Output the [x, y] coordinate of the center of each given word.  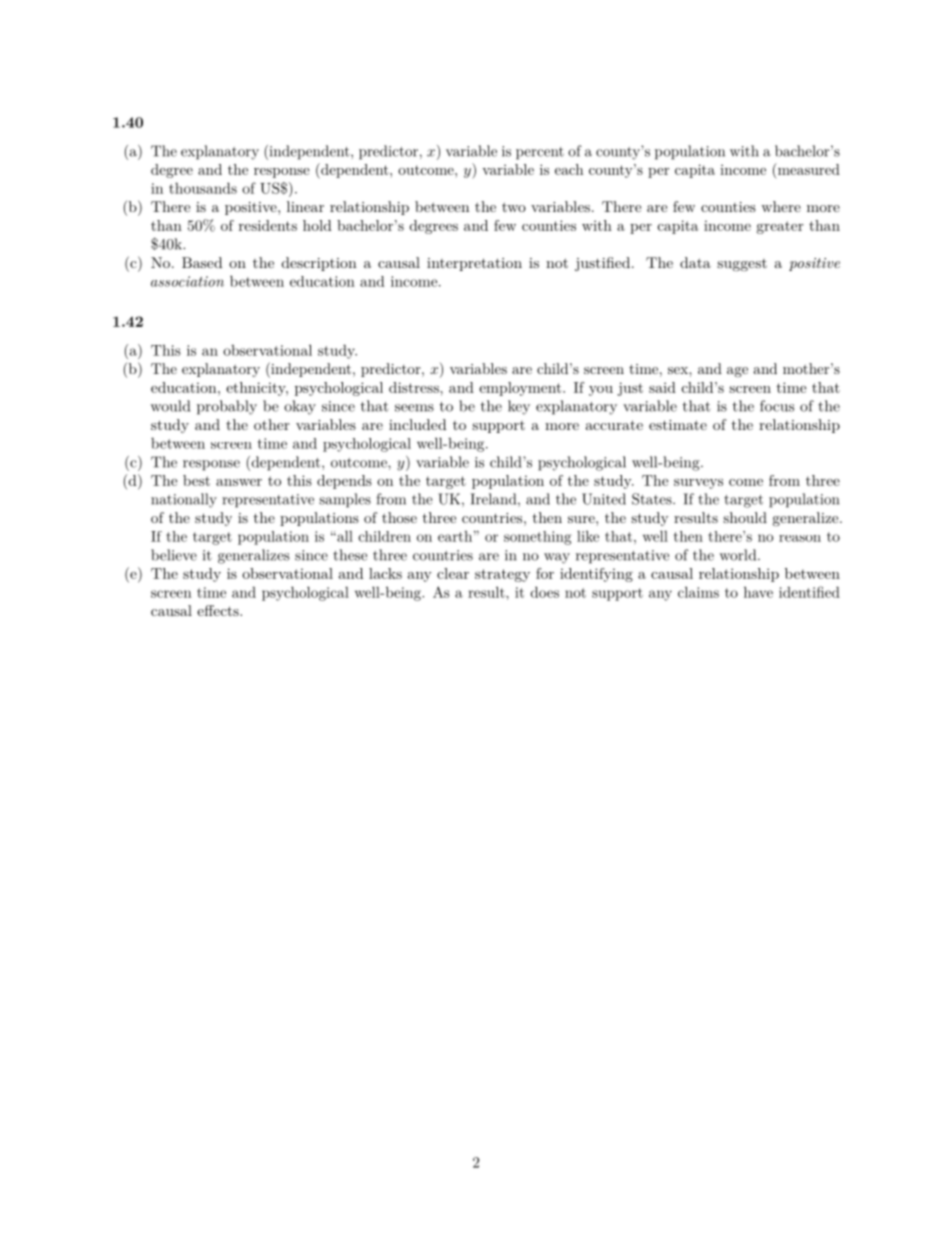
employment [520, 389]
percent [540, 153]
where [781, 206]
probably [227, 407]
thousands [203, 188]
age [737, 372]
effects [219, 610]
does [545, 592]
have [758, 592]
